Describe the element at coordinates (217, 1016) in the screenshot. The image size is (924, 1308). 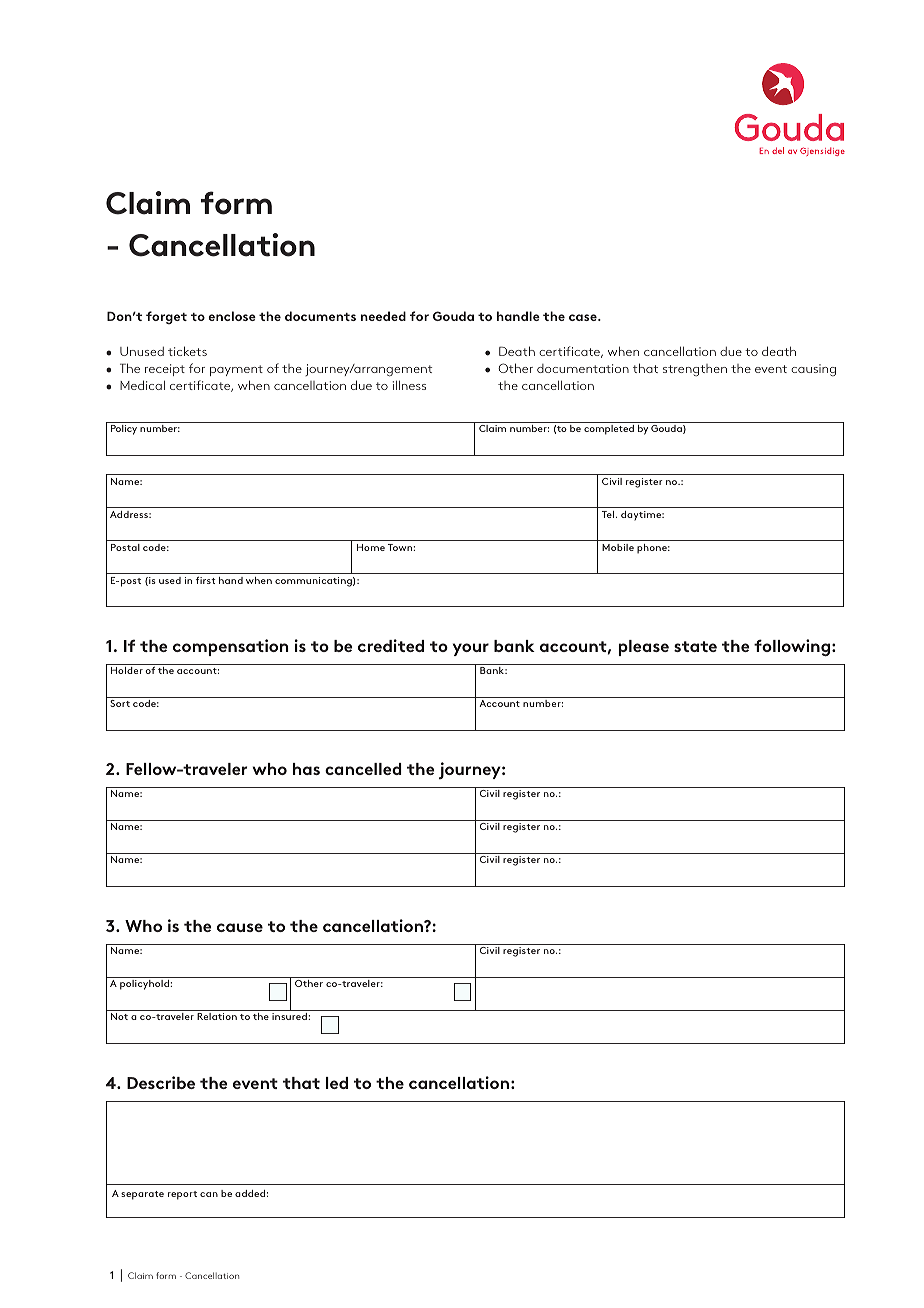
I see `Relation` at that location.
